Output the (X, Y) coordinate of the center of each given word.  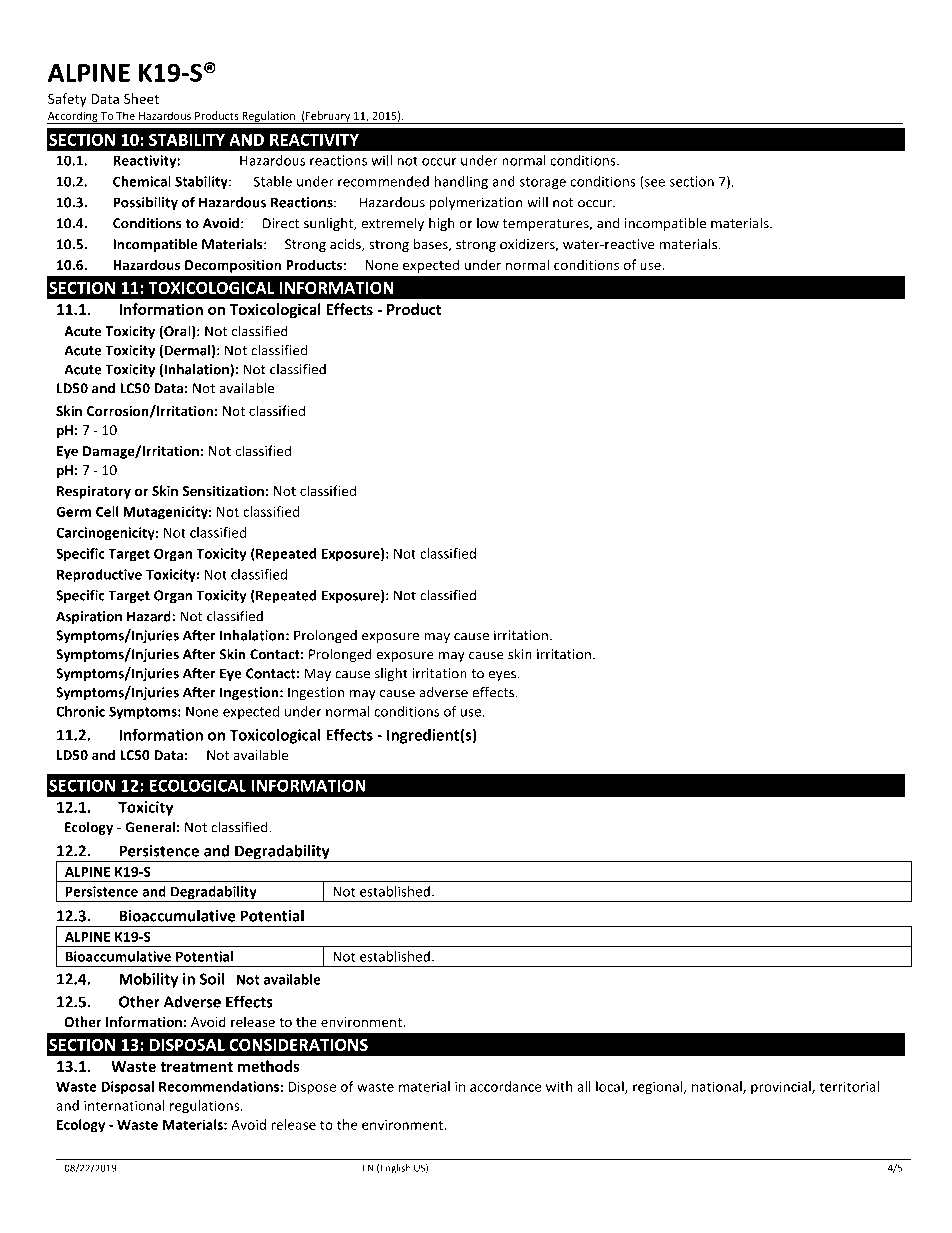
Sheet (141, 98)
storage (543, 183)
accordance (506, 1086)
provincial (782, 1088)
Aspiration (89, 617)
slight (391, 674)
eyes (503, 676)
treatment (196, 1067)
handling (461, 183)
